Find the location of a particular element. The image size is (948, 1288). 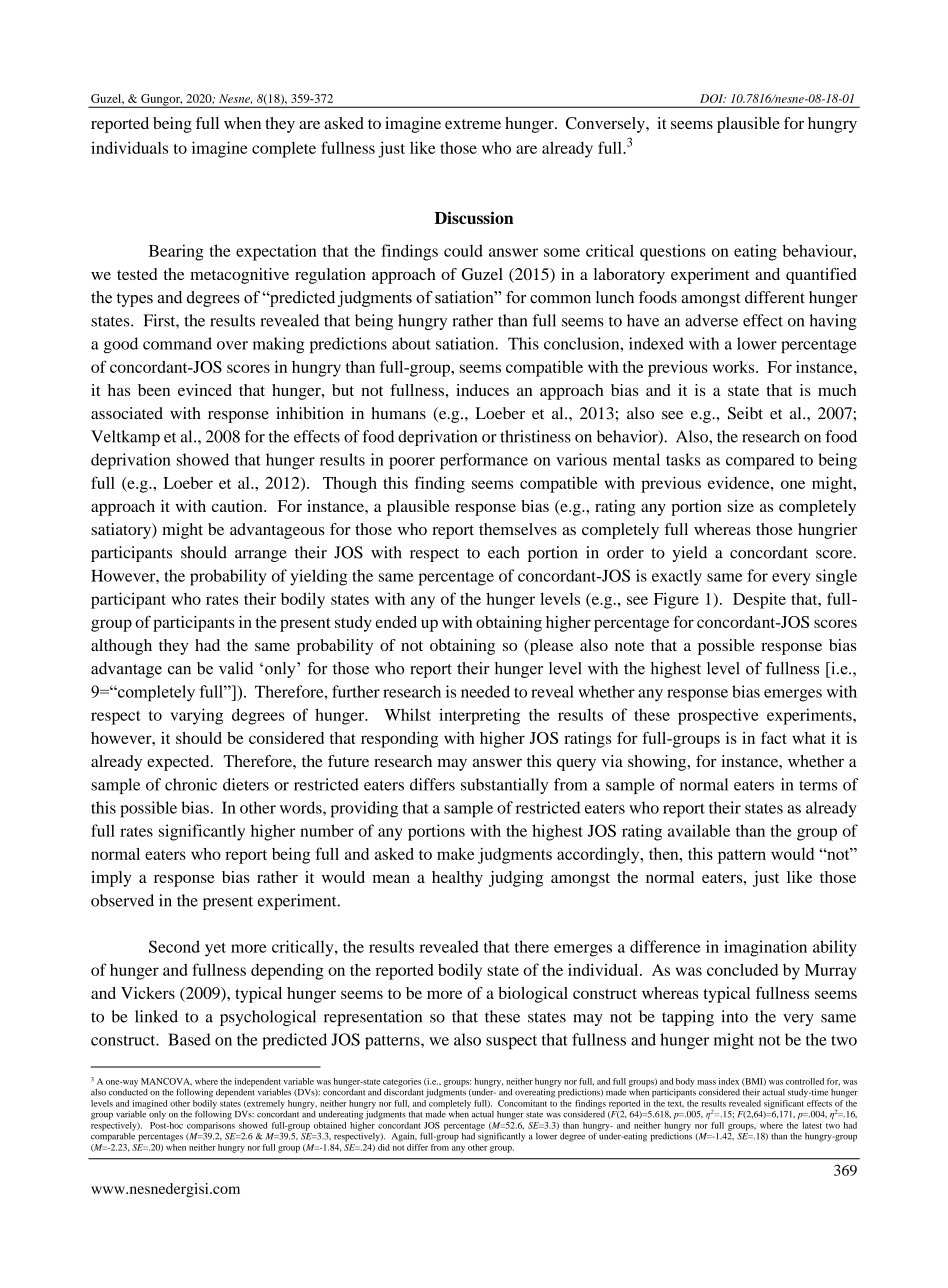

caution is located at coordinates (238, 506).
